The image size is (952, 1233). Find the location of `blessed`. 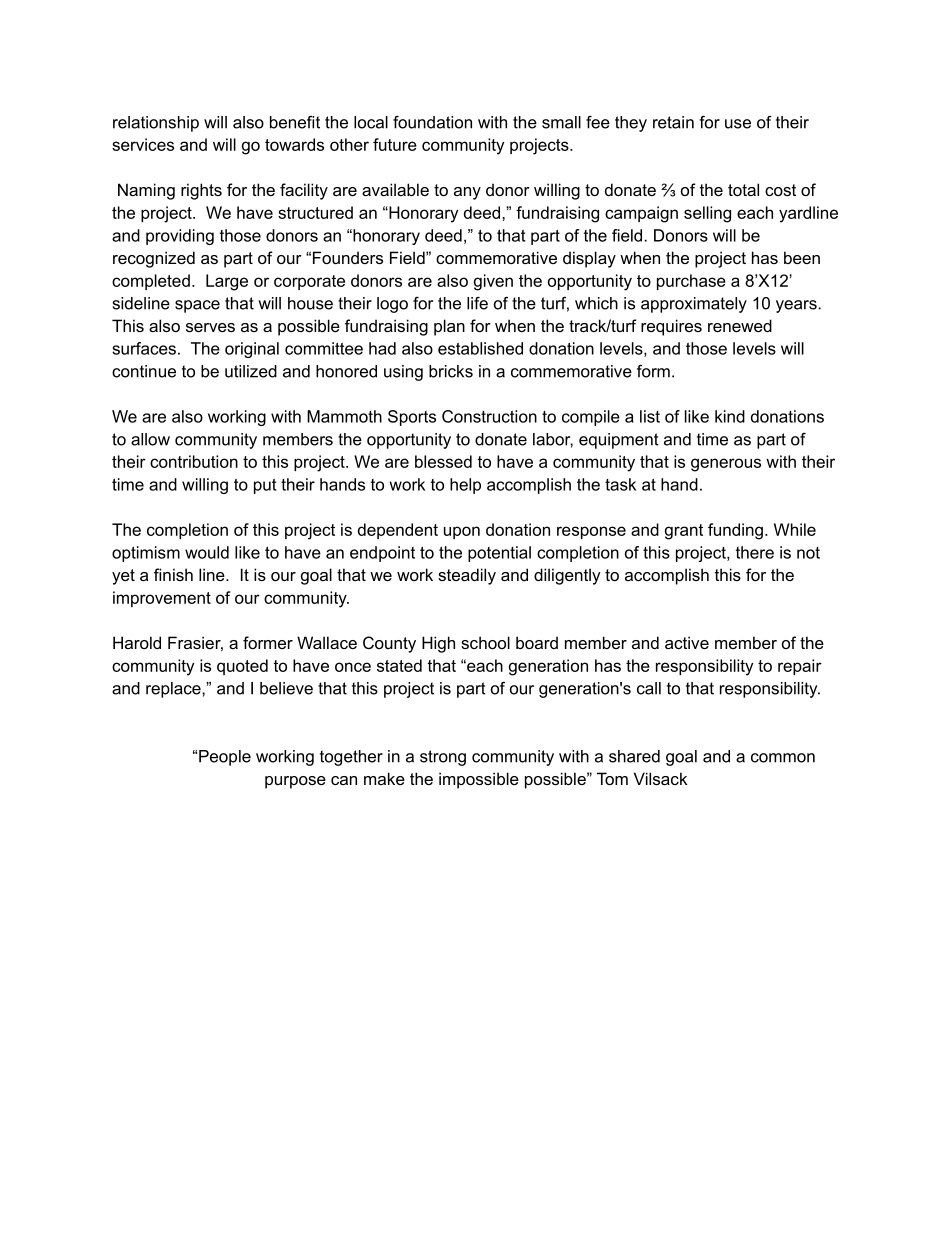

blessed is located at coordinates (443, 461).
